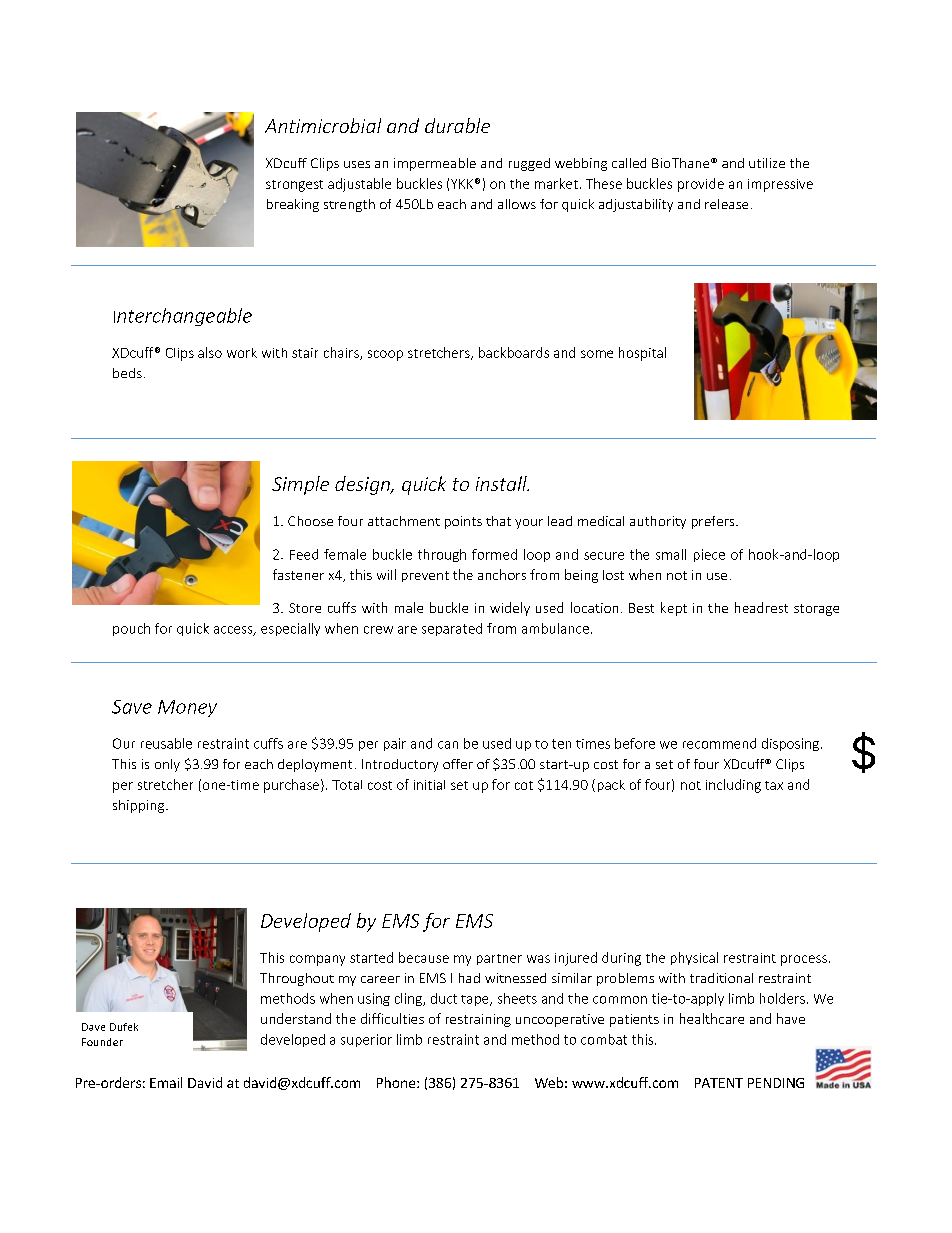 Image resolution: width=952 pixels, height=1233 pixels. I want to click on separated, so click(452, 629).
